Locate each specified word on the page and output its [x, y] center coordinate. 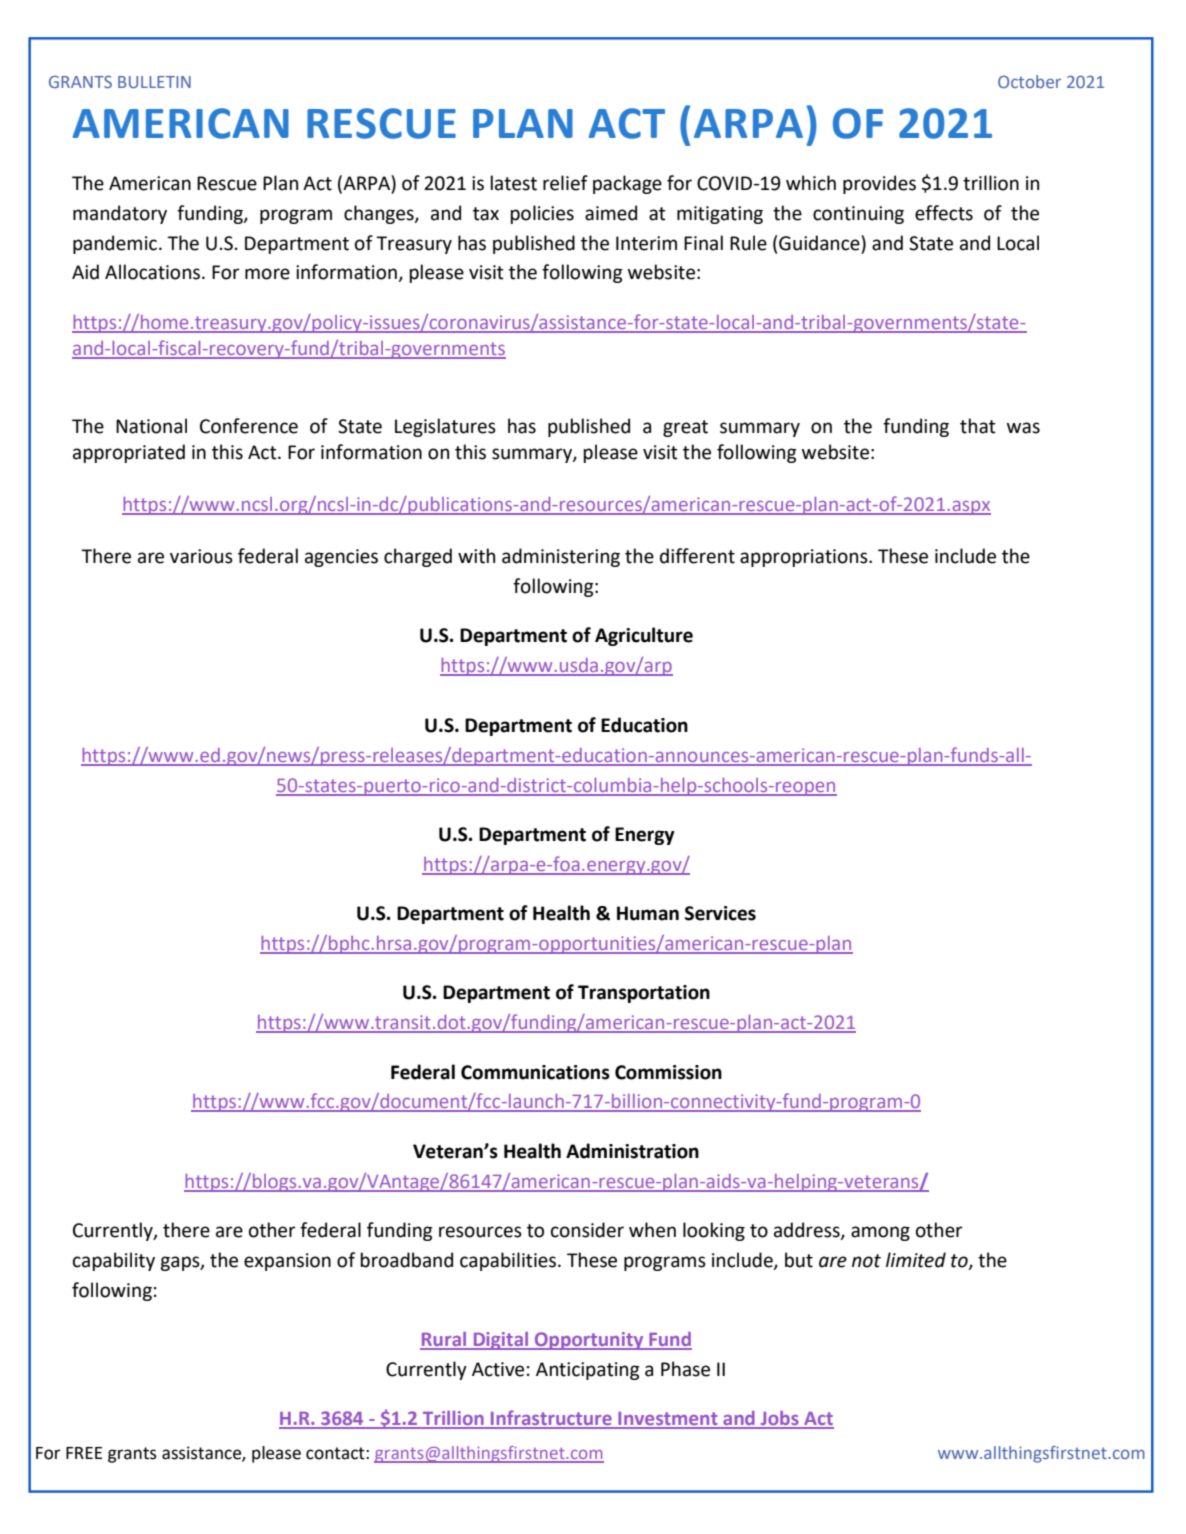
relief [565, 183]
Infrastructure [551, 1419]
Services [720, 913]
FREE [84, 1453]
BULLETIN [154, 82]
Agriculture [644, 636]
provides [879, 184]
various [201, 556]
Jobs [779, 1419]
